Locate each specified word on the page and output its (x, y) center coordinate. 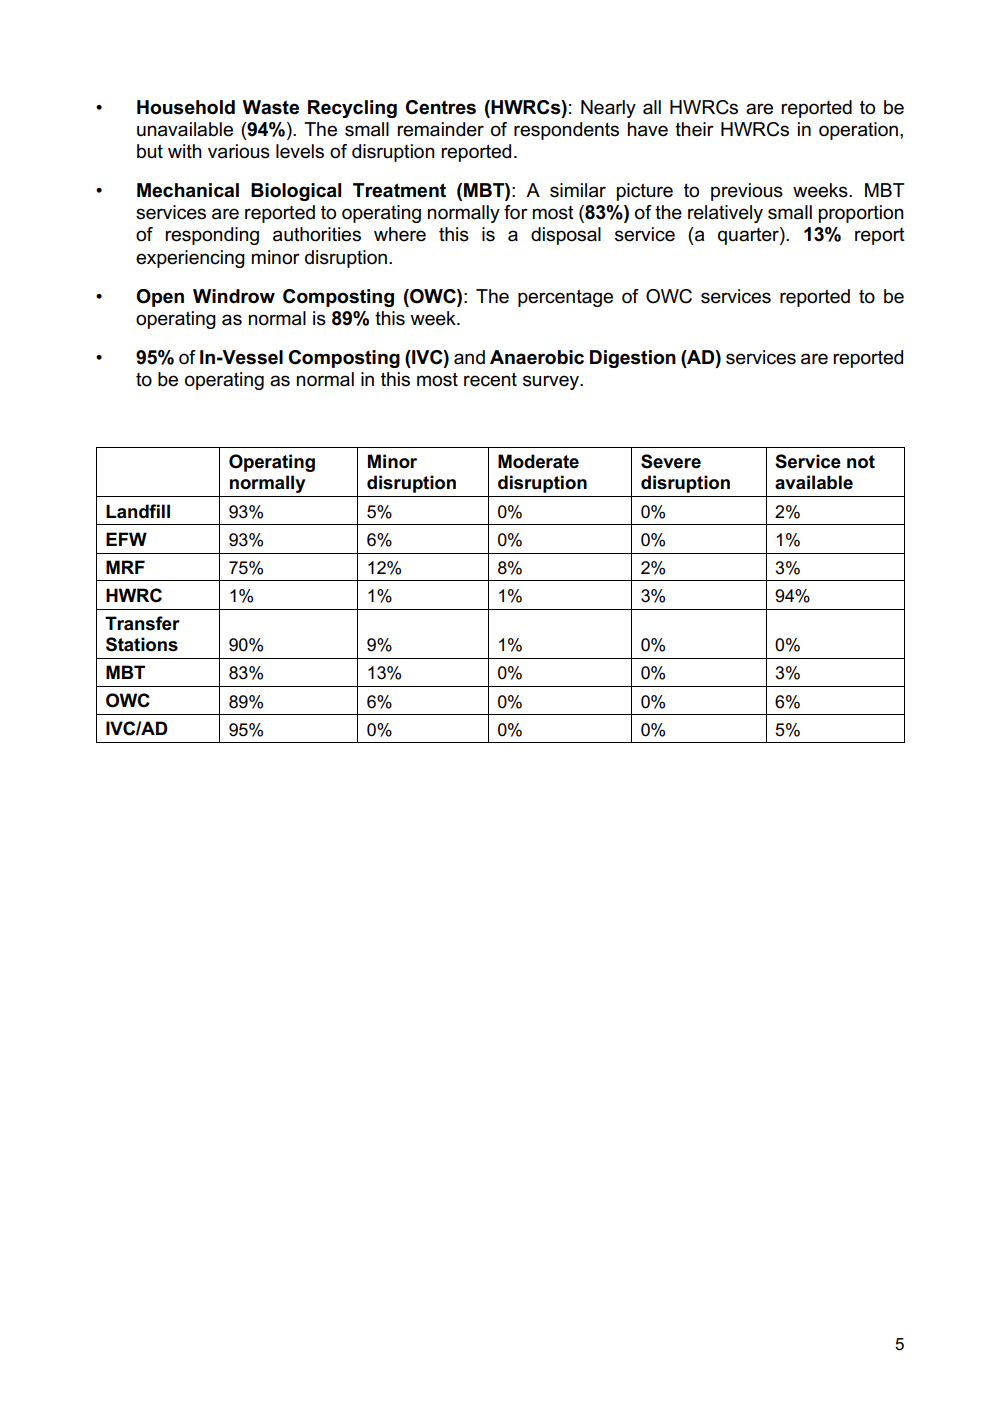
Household (186, 107)
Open (160, 298)
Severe (671, 461)
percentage (565, 298)
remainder (440, 129)
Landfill (138, 511)
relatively (725, 214)
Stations (142, 644)
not (861, 462)
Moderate (538, 461)
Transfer (142, 623)
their (694, 129)
